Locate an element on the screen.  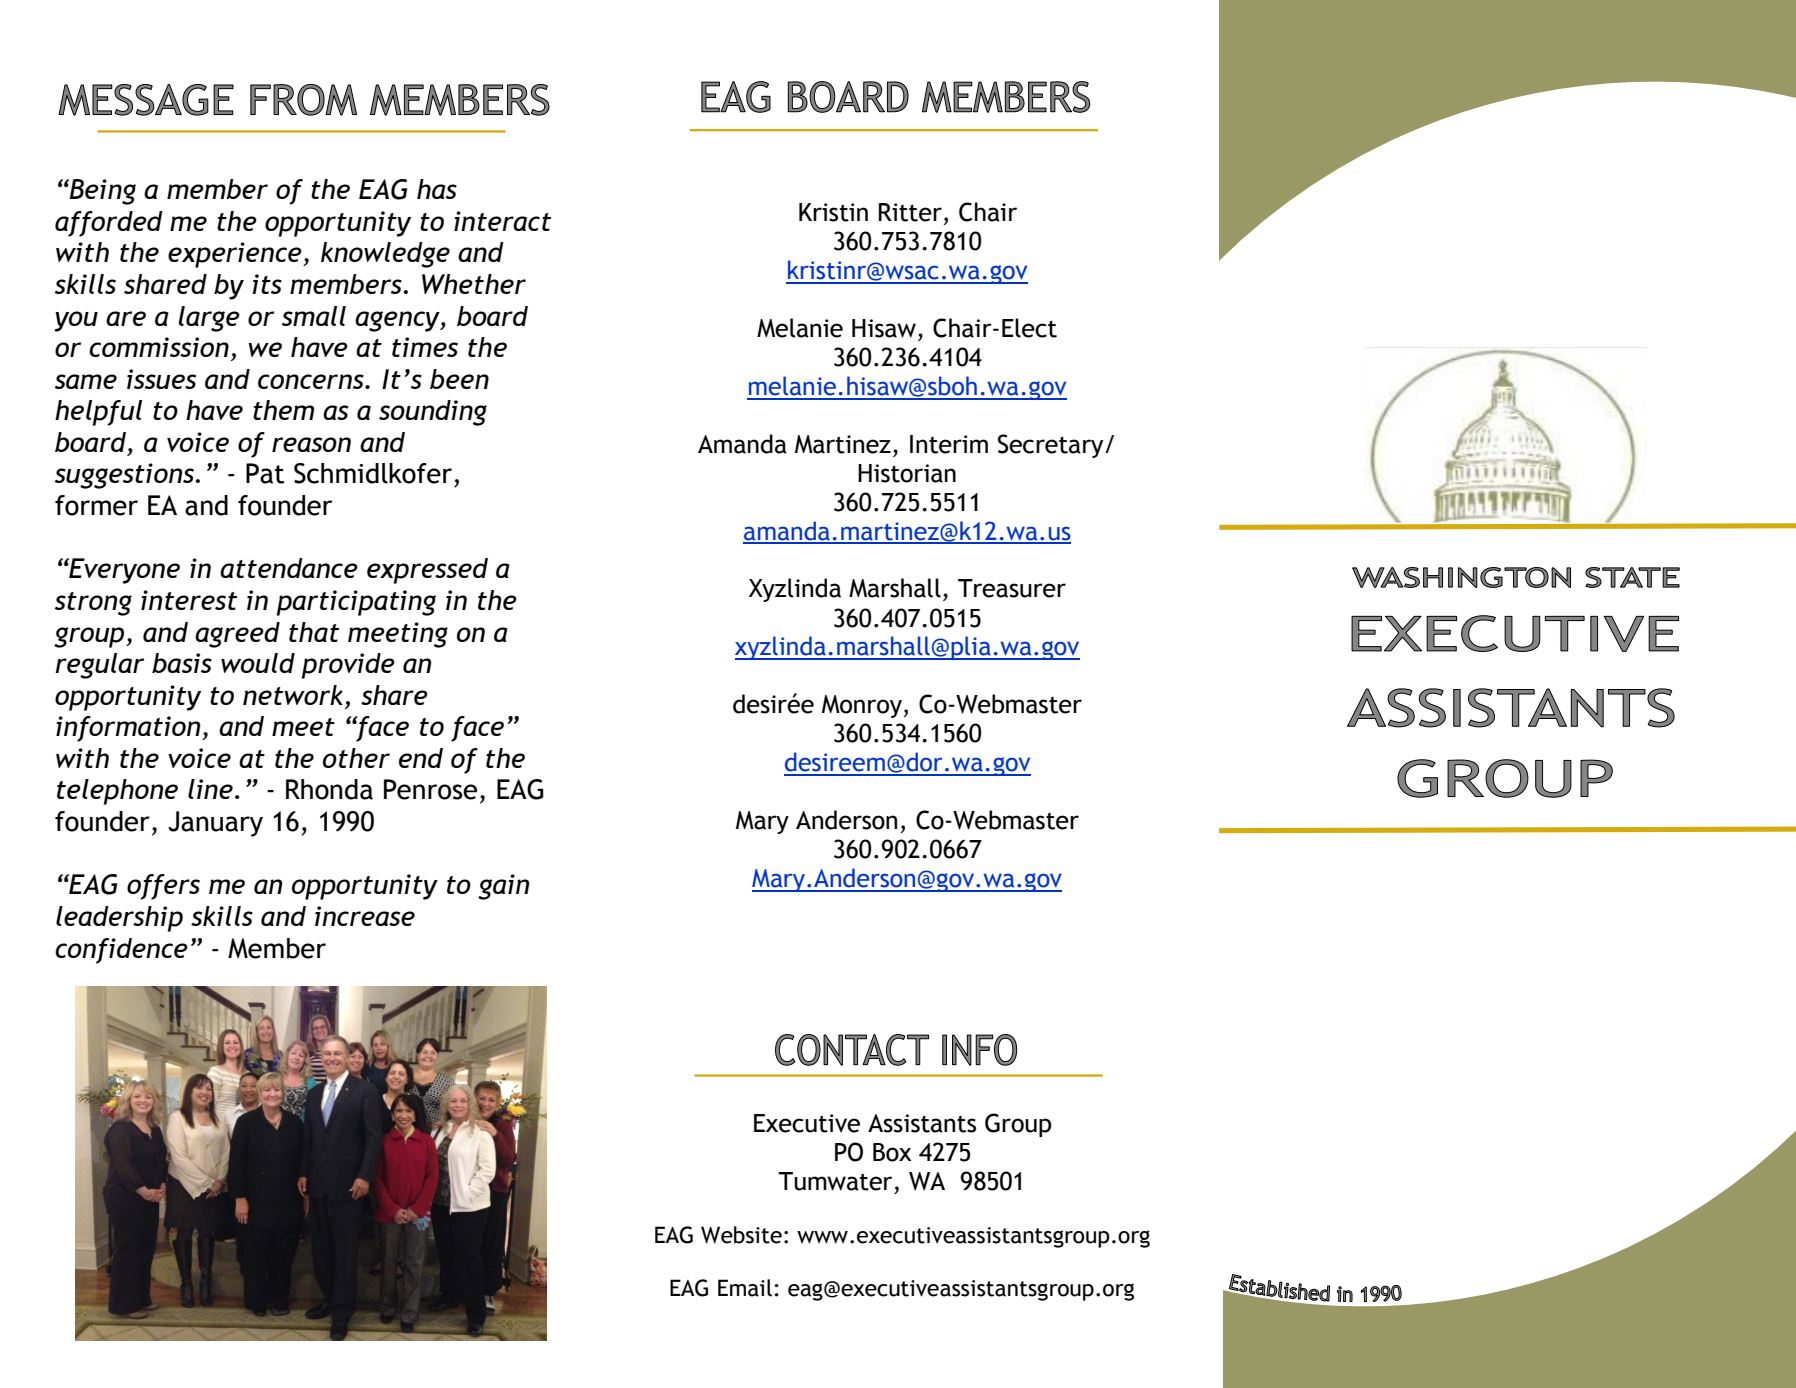
Treasurer is located at coordinates (1012, 588).
